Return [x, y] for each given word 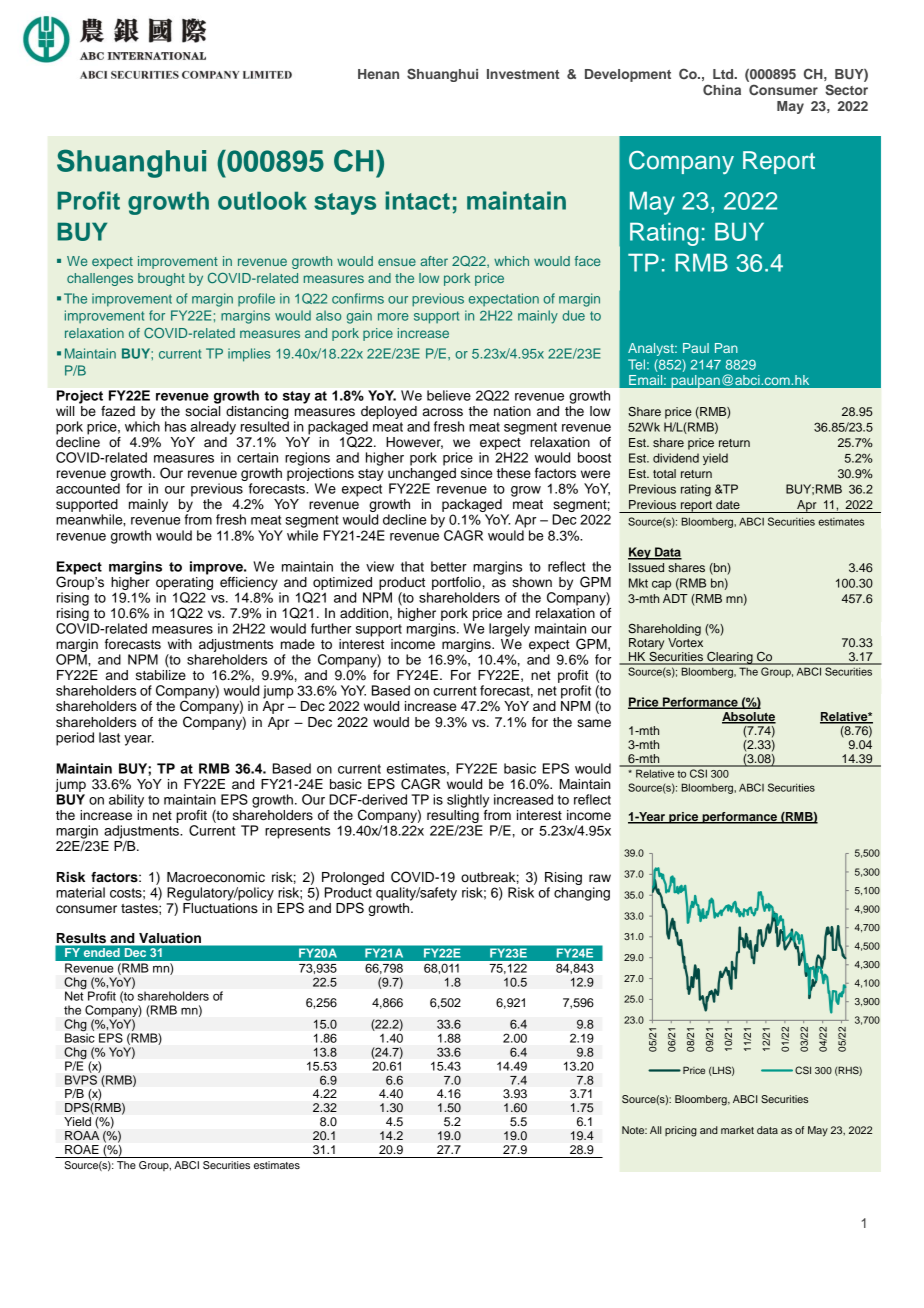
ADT [675, 598]
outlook [262, 200]
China [722, 90]
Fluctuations [220, 908]
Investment [523, 74]
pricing [681, 1131]
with [180, 644]
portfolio [456, 583]
